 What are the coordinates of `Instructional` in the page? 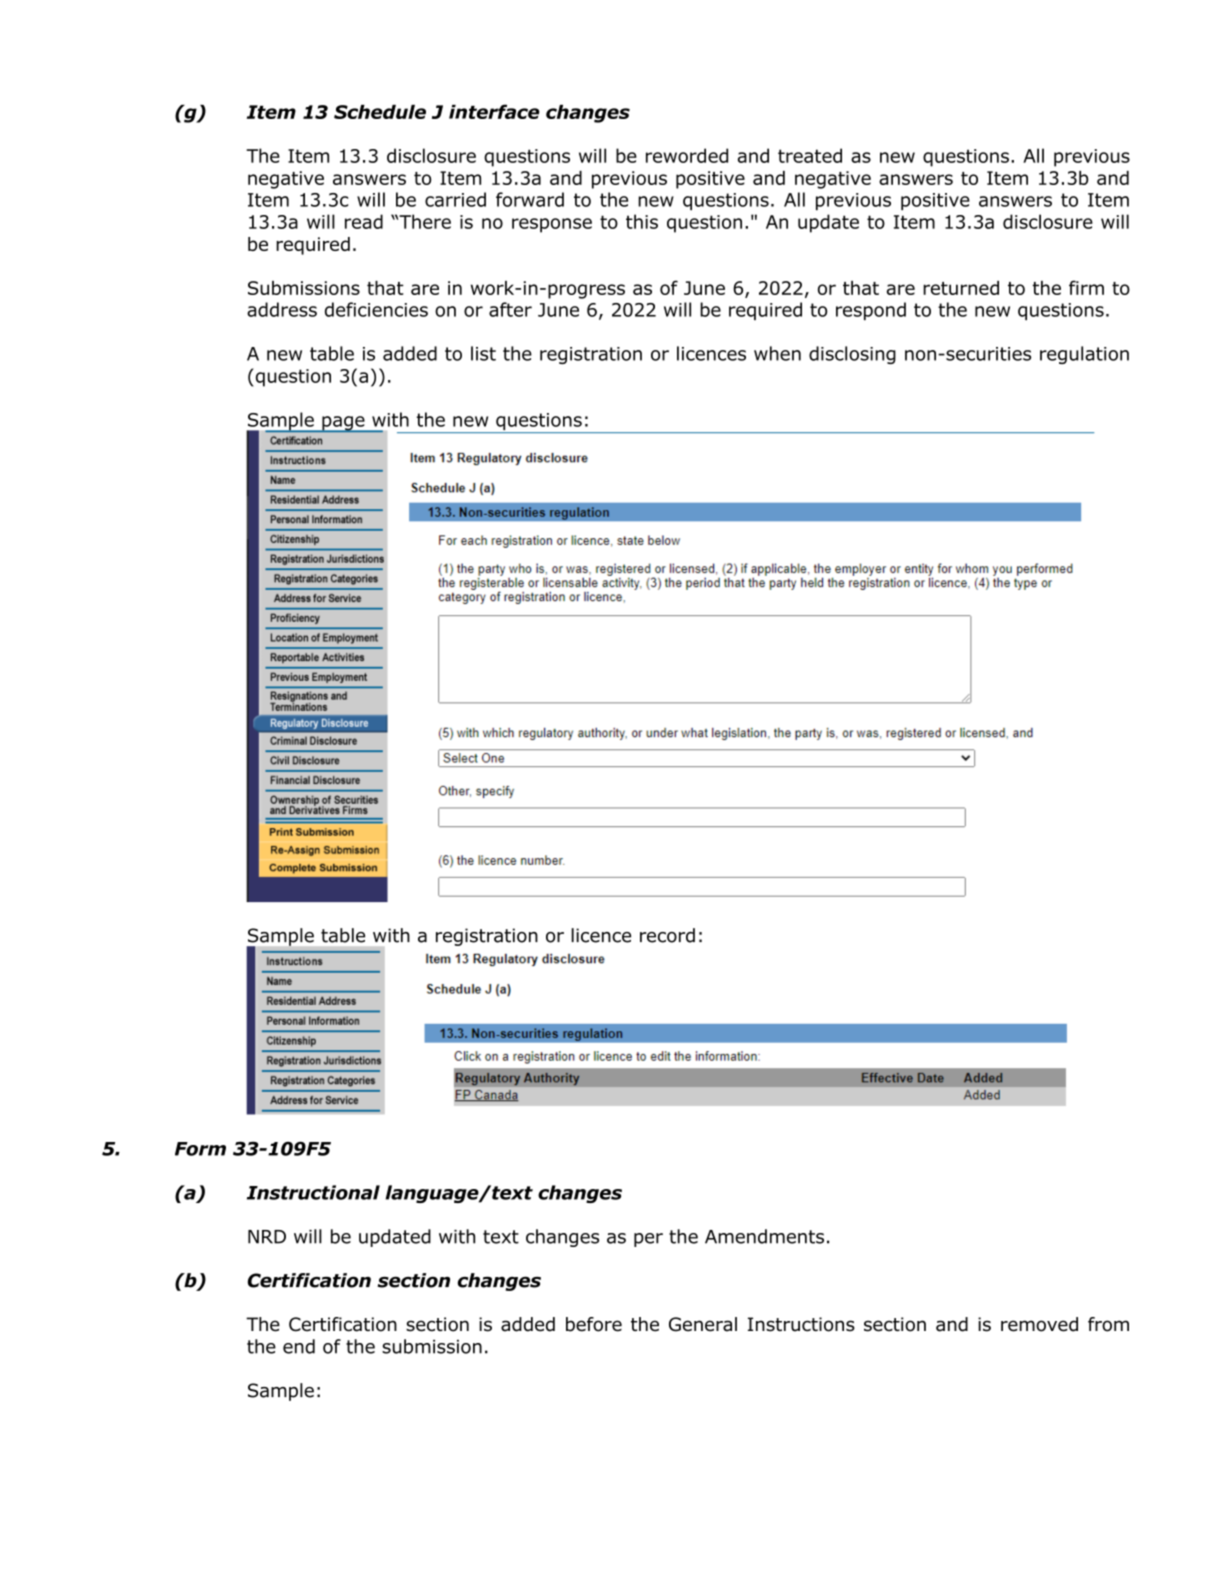 It's located at (313, 1192).
